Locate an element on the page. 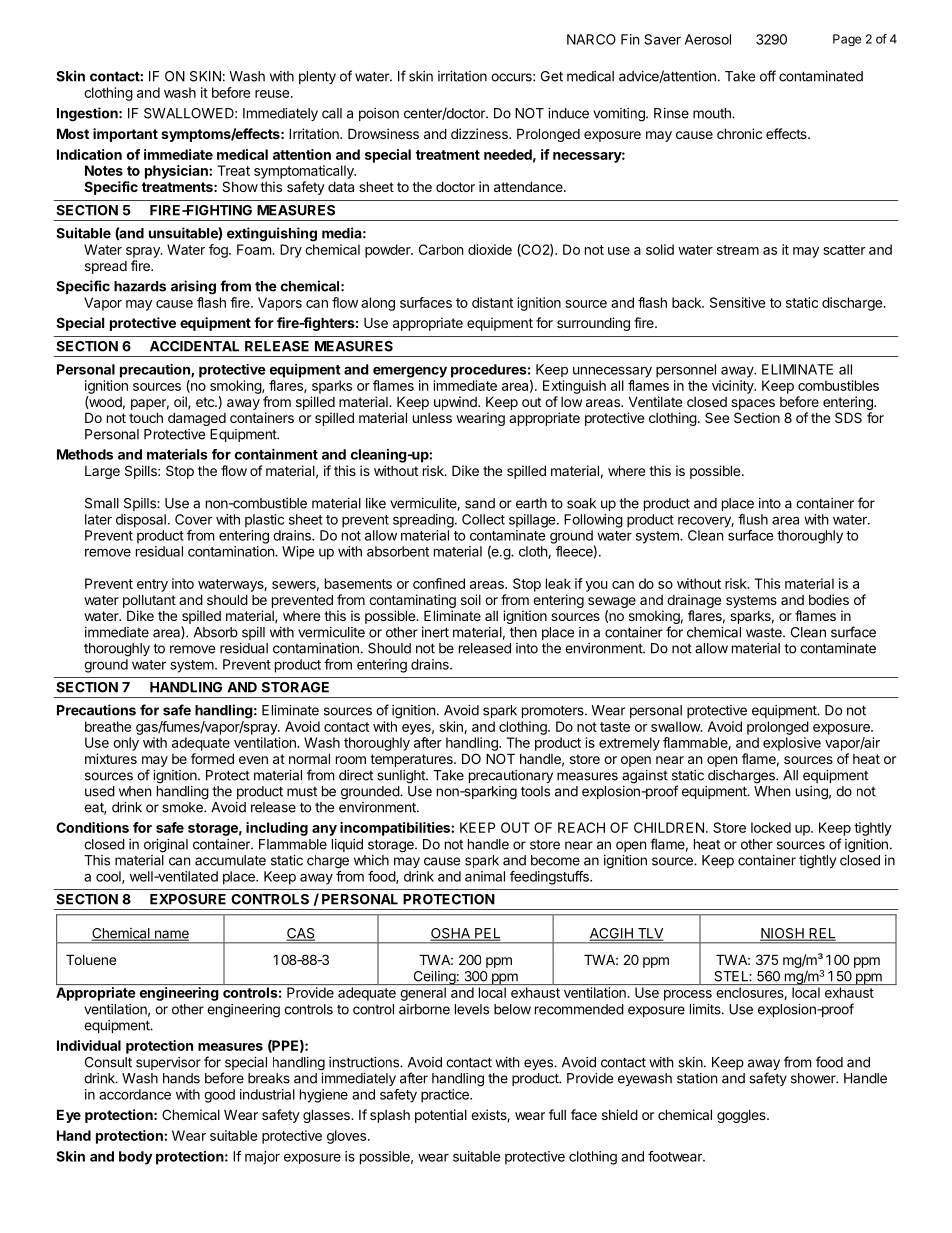 The height and width of the page is (1233, 952). temperatures is located at coordinates (412, 760).
